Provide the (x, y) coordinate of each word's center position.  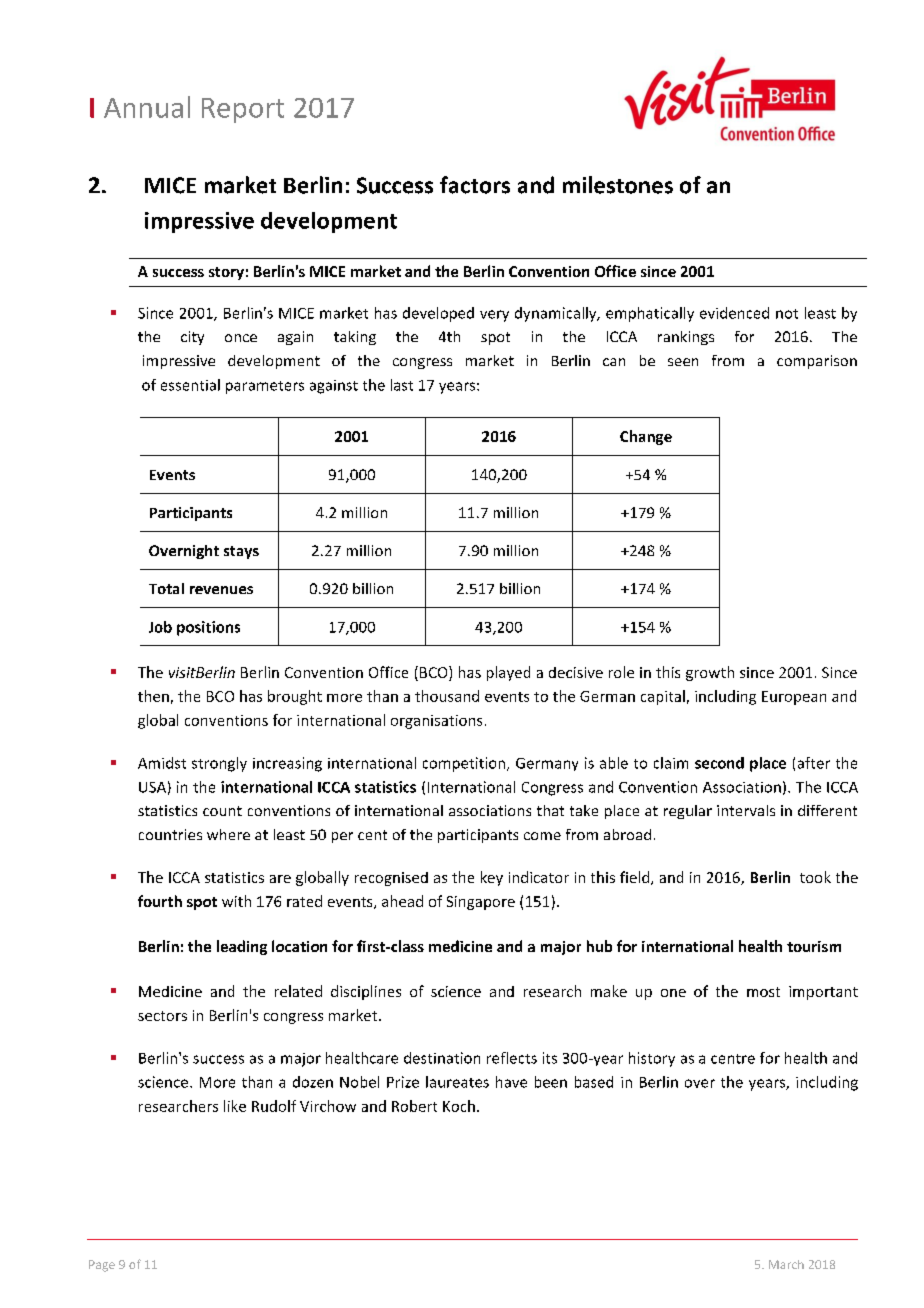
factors (475, 185)
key (492, 878)
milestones (618, 185)
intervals (746, 810)
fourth (160, 901)
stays (241, 552)
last (402, 385)
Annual (147, 107)
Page (102, 1266)
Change (646, 437)
